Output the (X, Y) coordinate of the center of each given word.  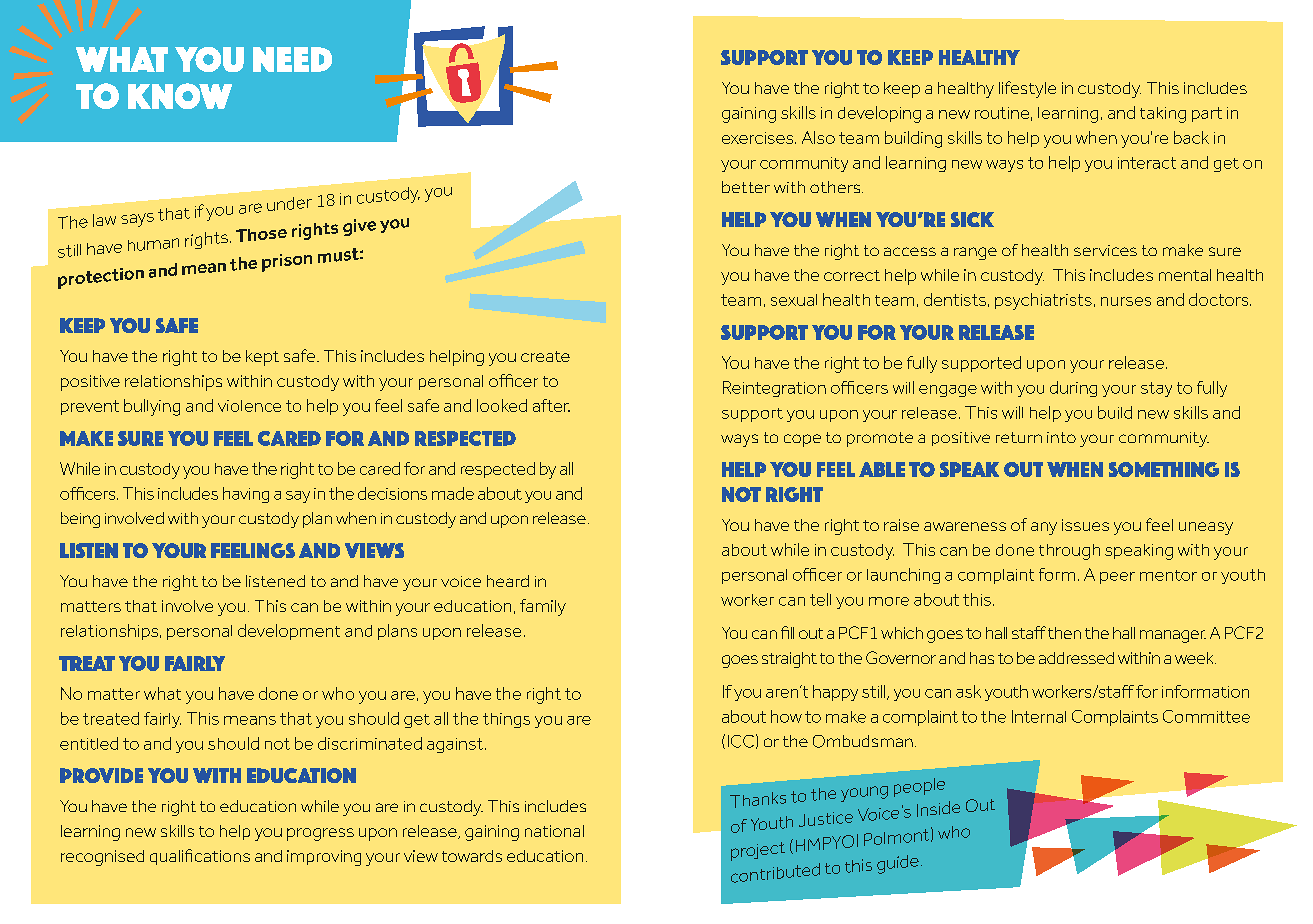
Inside (938, 809)
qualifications (200, 857)
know (180, 96)
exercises (759, 138)
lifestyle (1027, 89)
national (554, 831)
